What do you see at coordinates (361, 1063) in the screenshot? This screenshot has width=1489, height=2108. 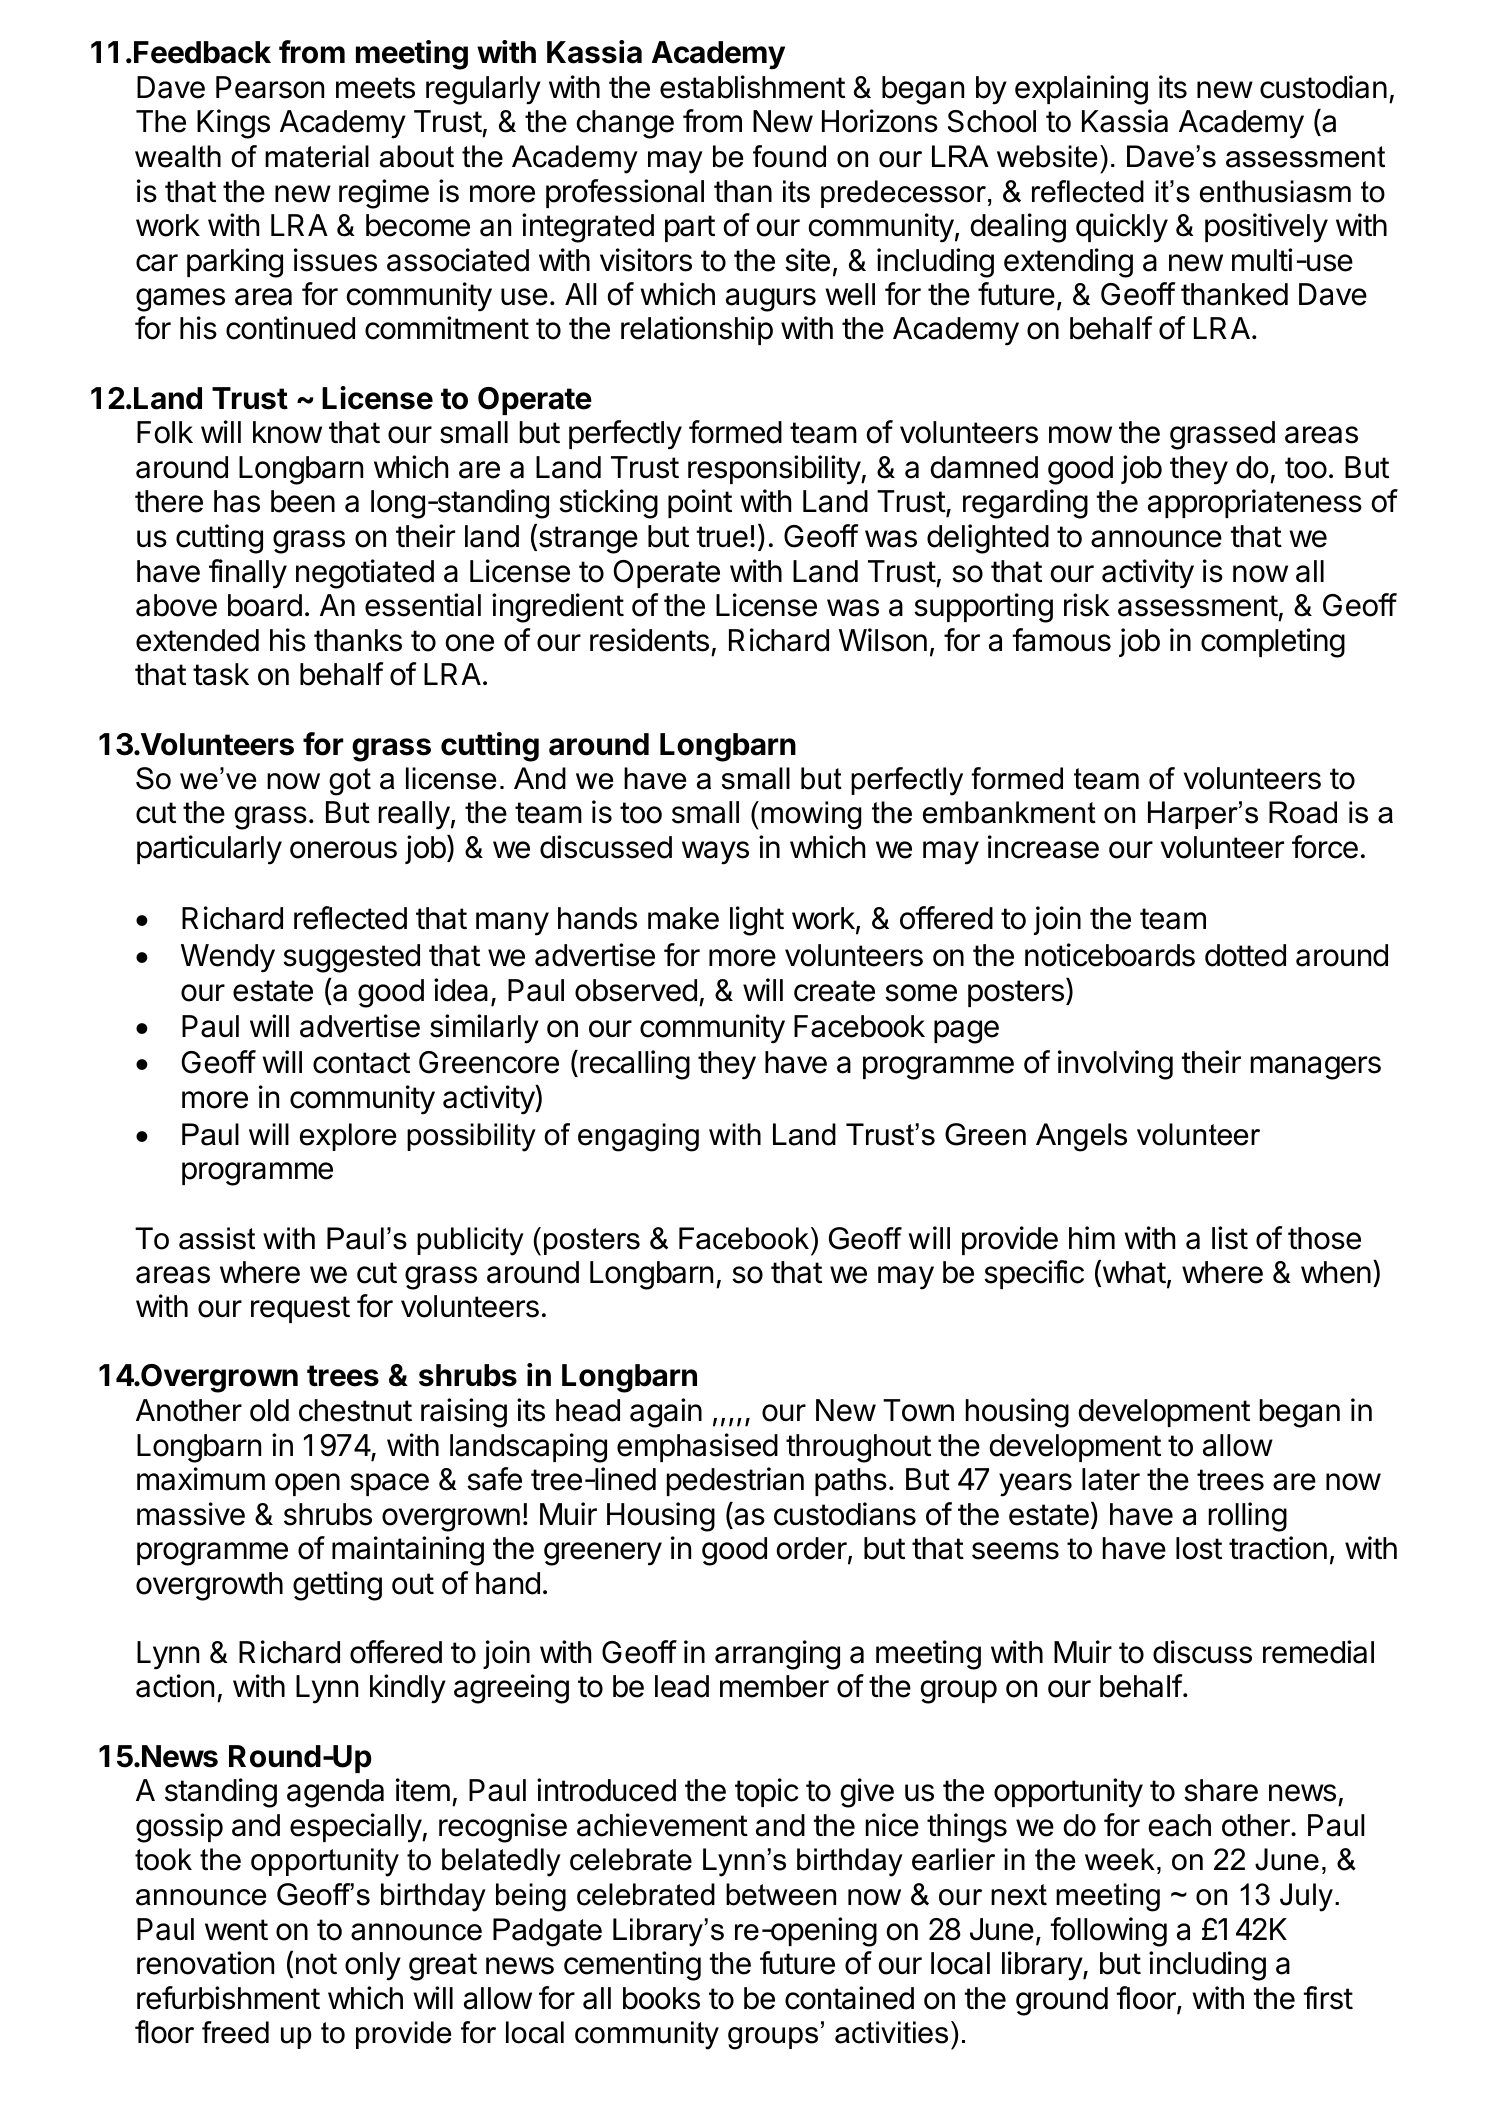 I see `contact` at bounding box center [361, 1063].
